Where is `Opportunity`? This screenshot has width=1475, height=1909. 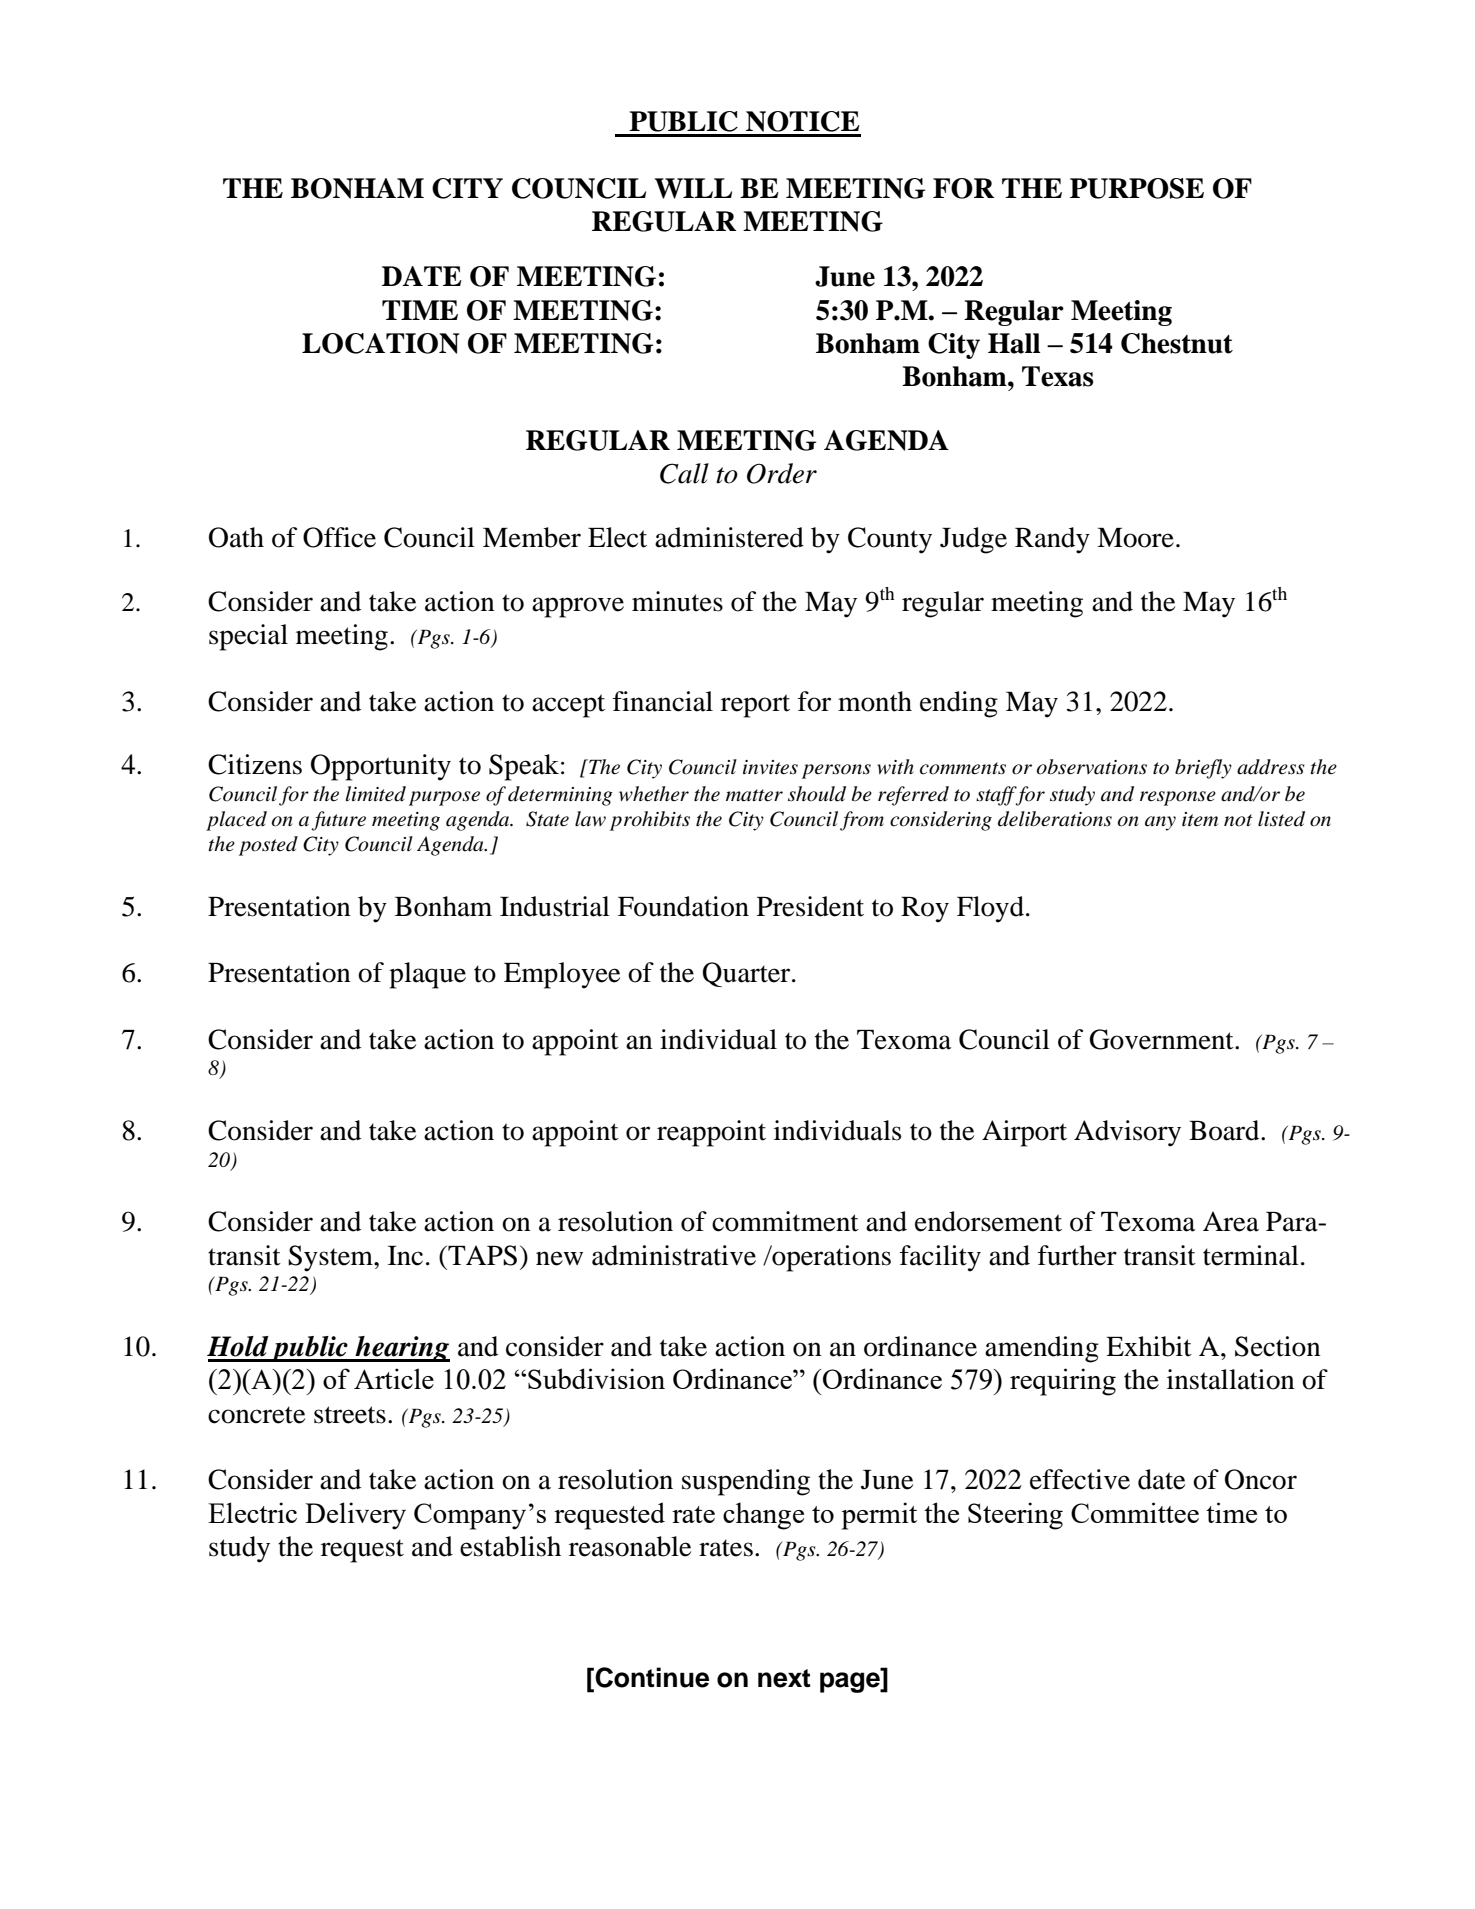 Opportunity is located at coordinates (381, 767).
